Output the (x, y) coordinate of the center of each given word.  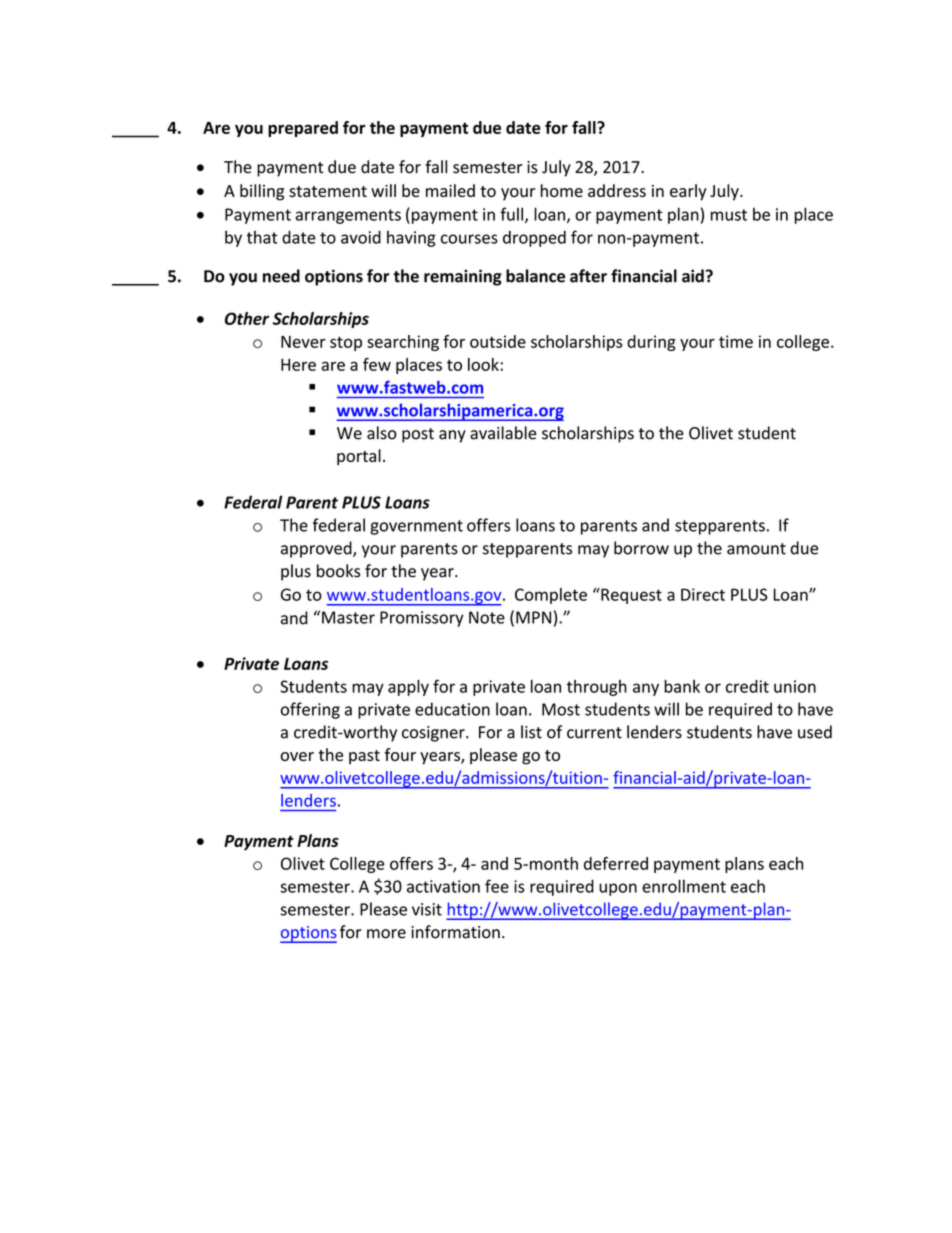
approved (317, 549)
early (688, 192)
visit (427, 909)
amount (756, 549)
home (562, 190)
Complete (551, 596)
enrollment (684, 886)
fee (497, 886)
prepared (303, 129)
